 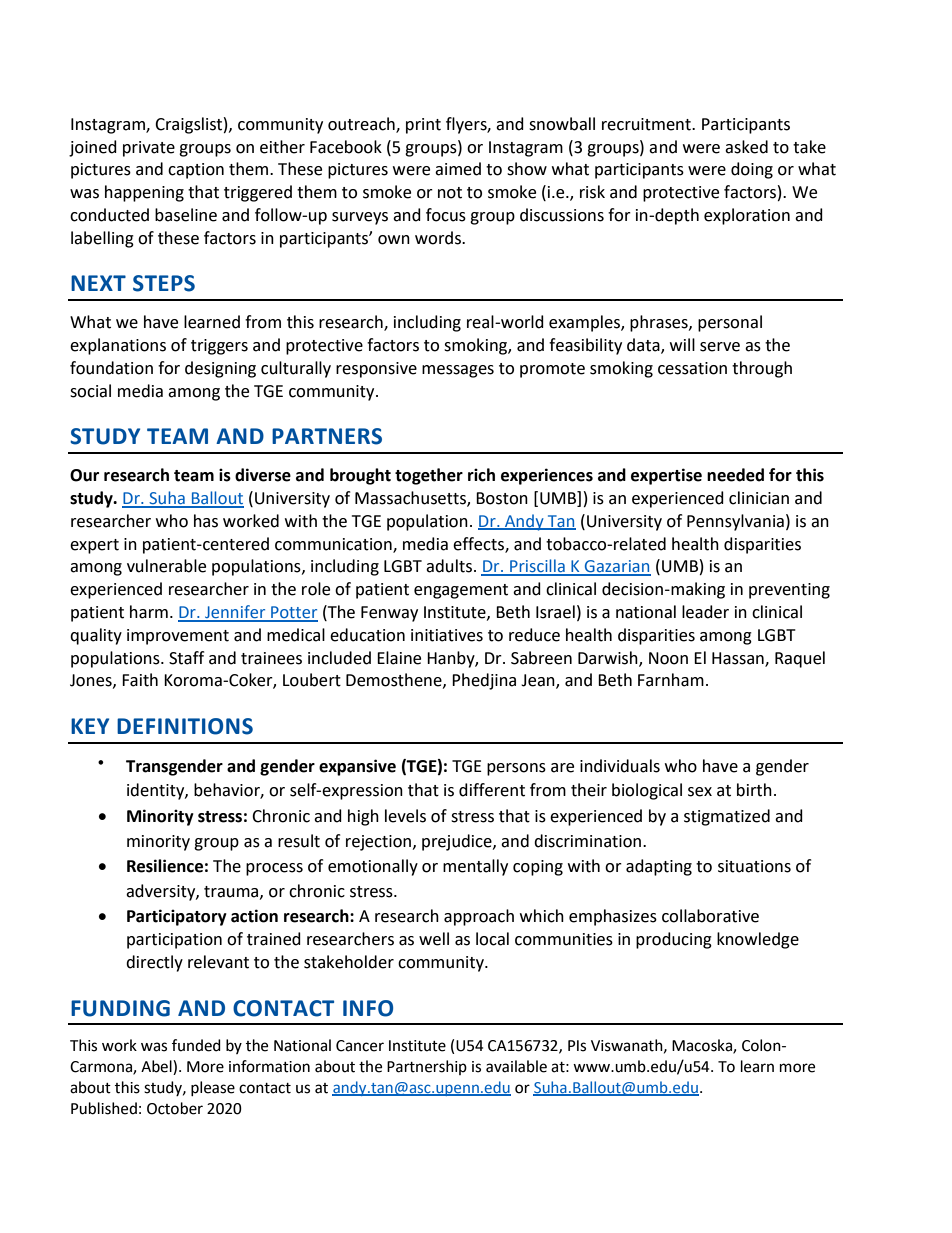 What do you see at coordinates (746, 147) in the screenshot?
I see `asked` at bounding box center [746, 147].
